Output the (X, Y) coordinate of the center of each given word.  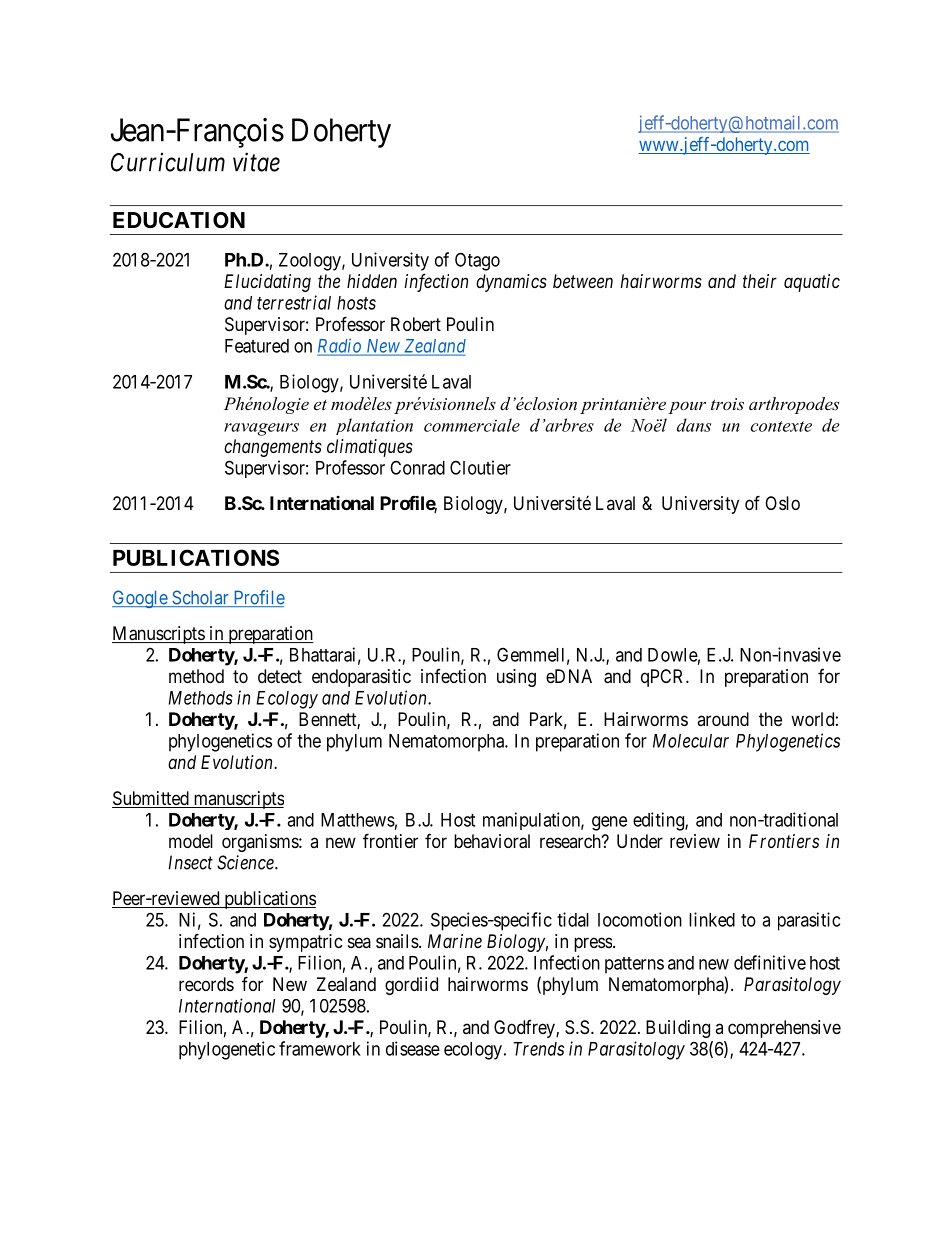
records (206, 984)
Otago (477, 261)
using (516, 678)
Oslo (782, 503)
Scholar (200, 598)
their (760, 281)
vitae (256, 162)
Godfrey (525, 1029)
